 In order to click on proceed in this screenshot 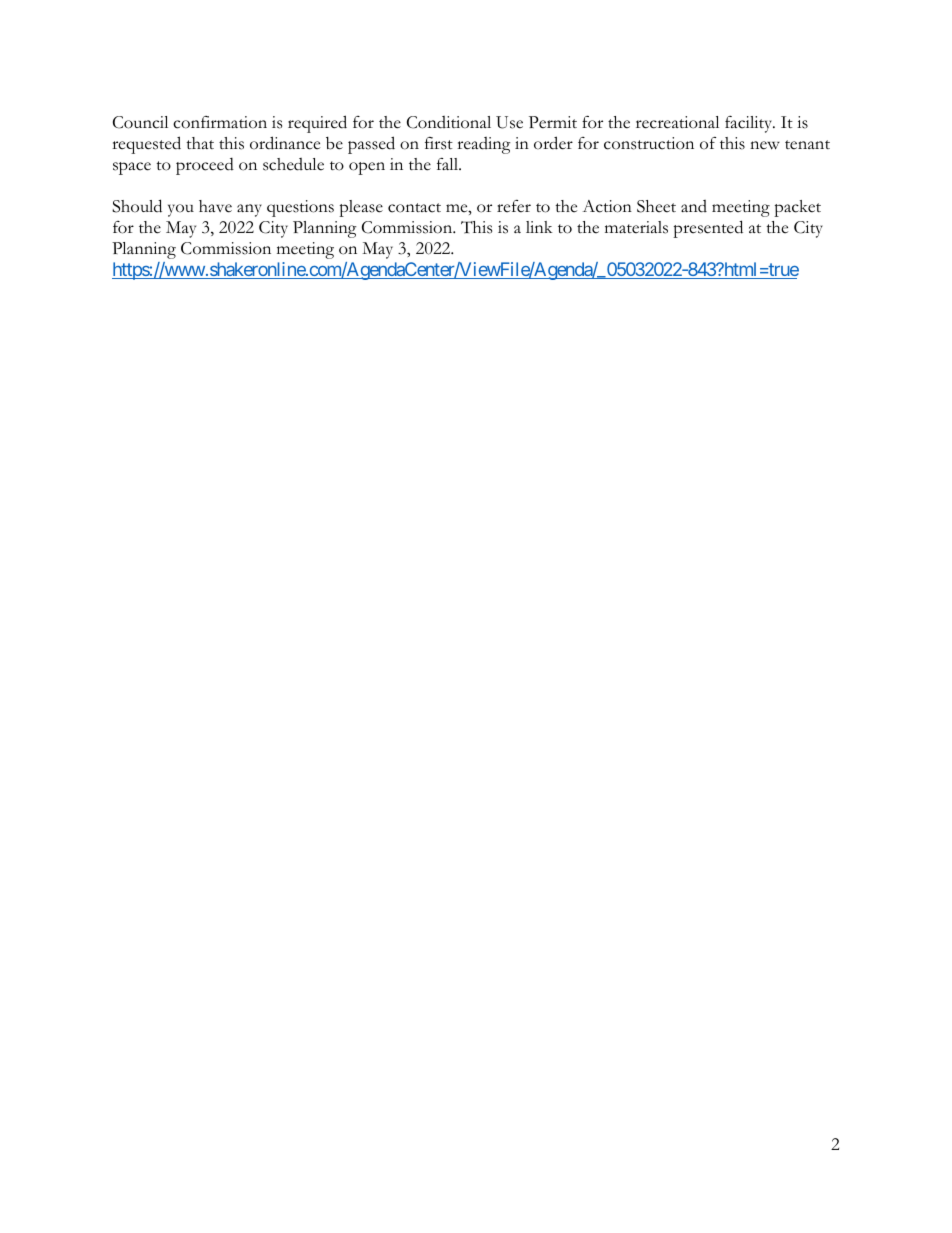, I will do `click(205, 166)`.
